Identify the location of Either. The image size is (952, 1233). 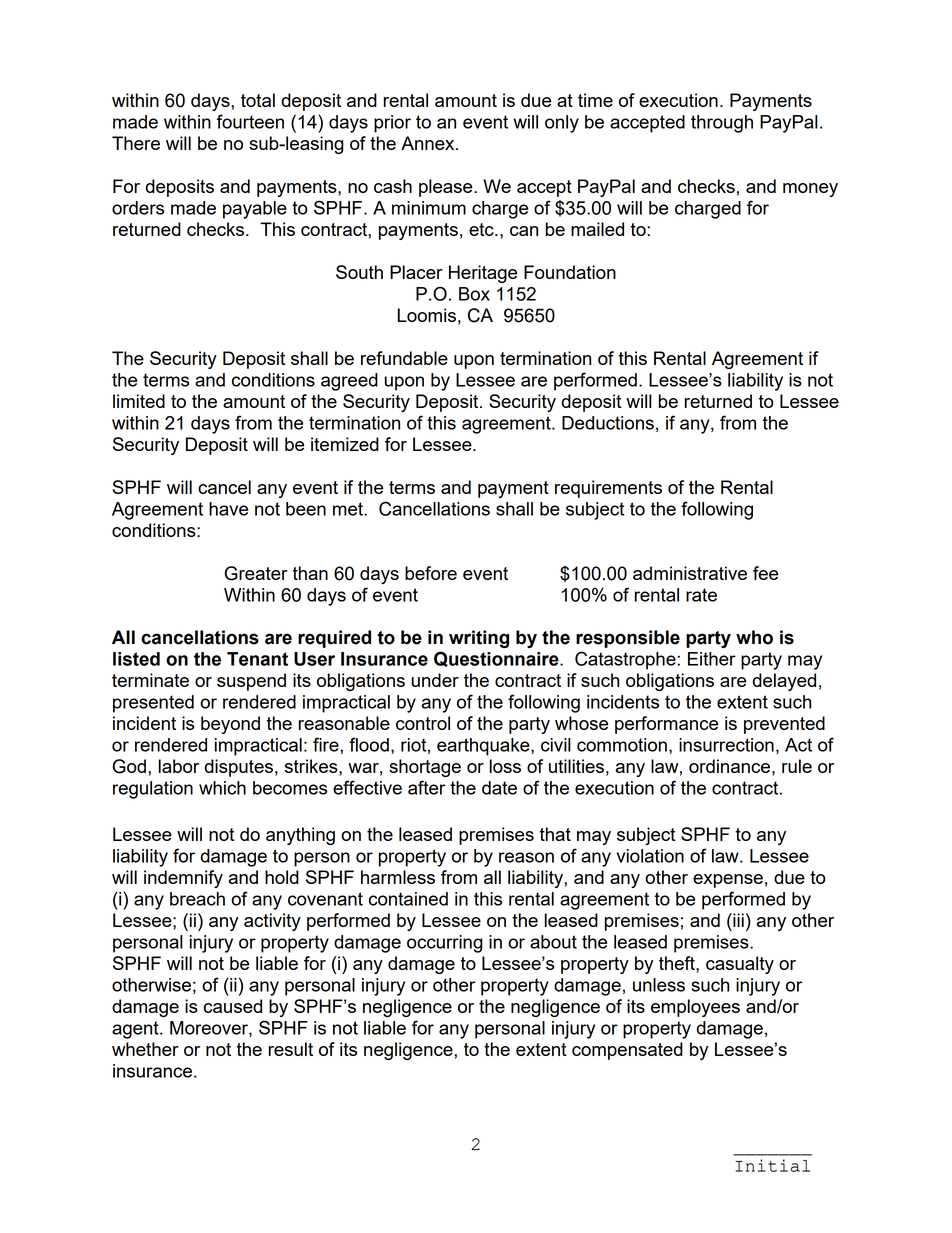
(712, 659).
